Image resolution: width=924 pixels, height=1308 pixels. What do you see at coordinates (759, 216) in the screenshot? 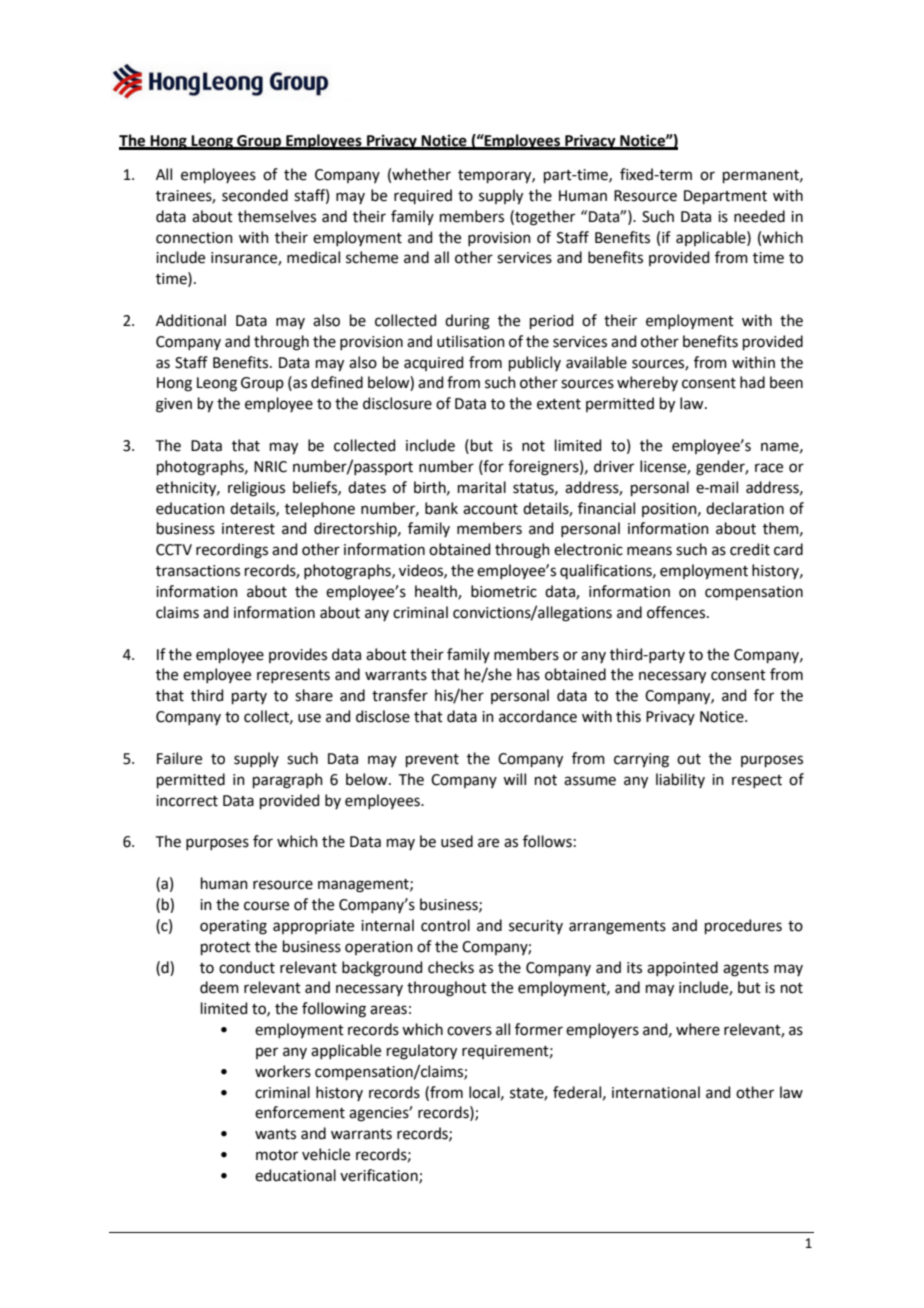
I see `needed` at bounding box center [759, 216].
